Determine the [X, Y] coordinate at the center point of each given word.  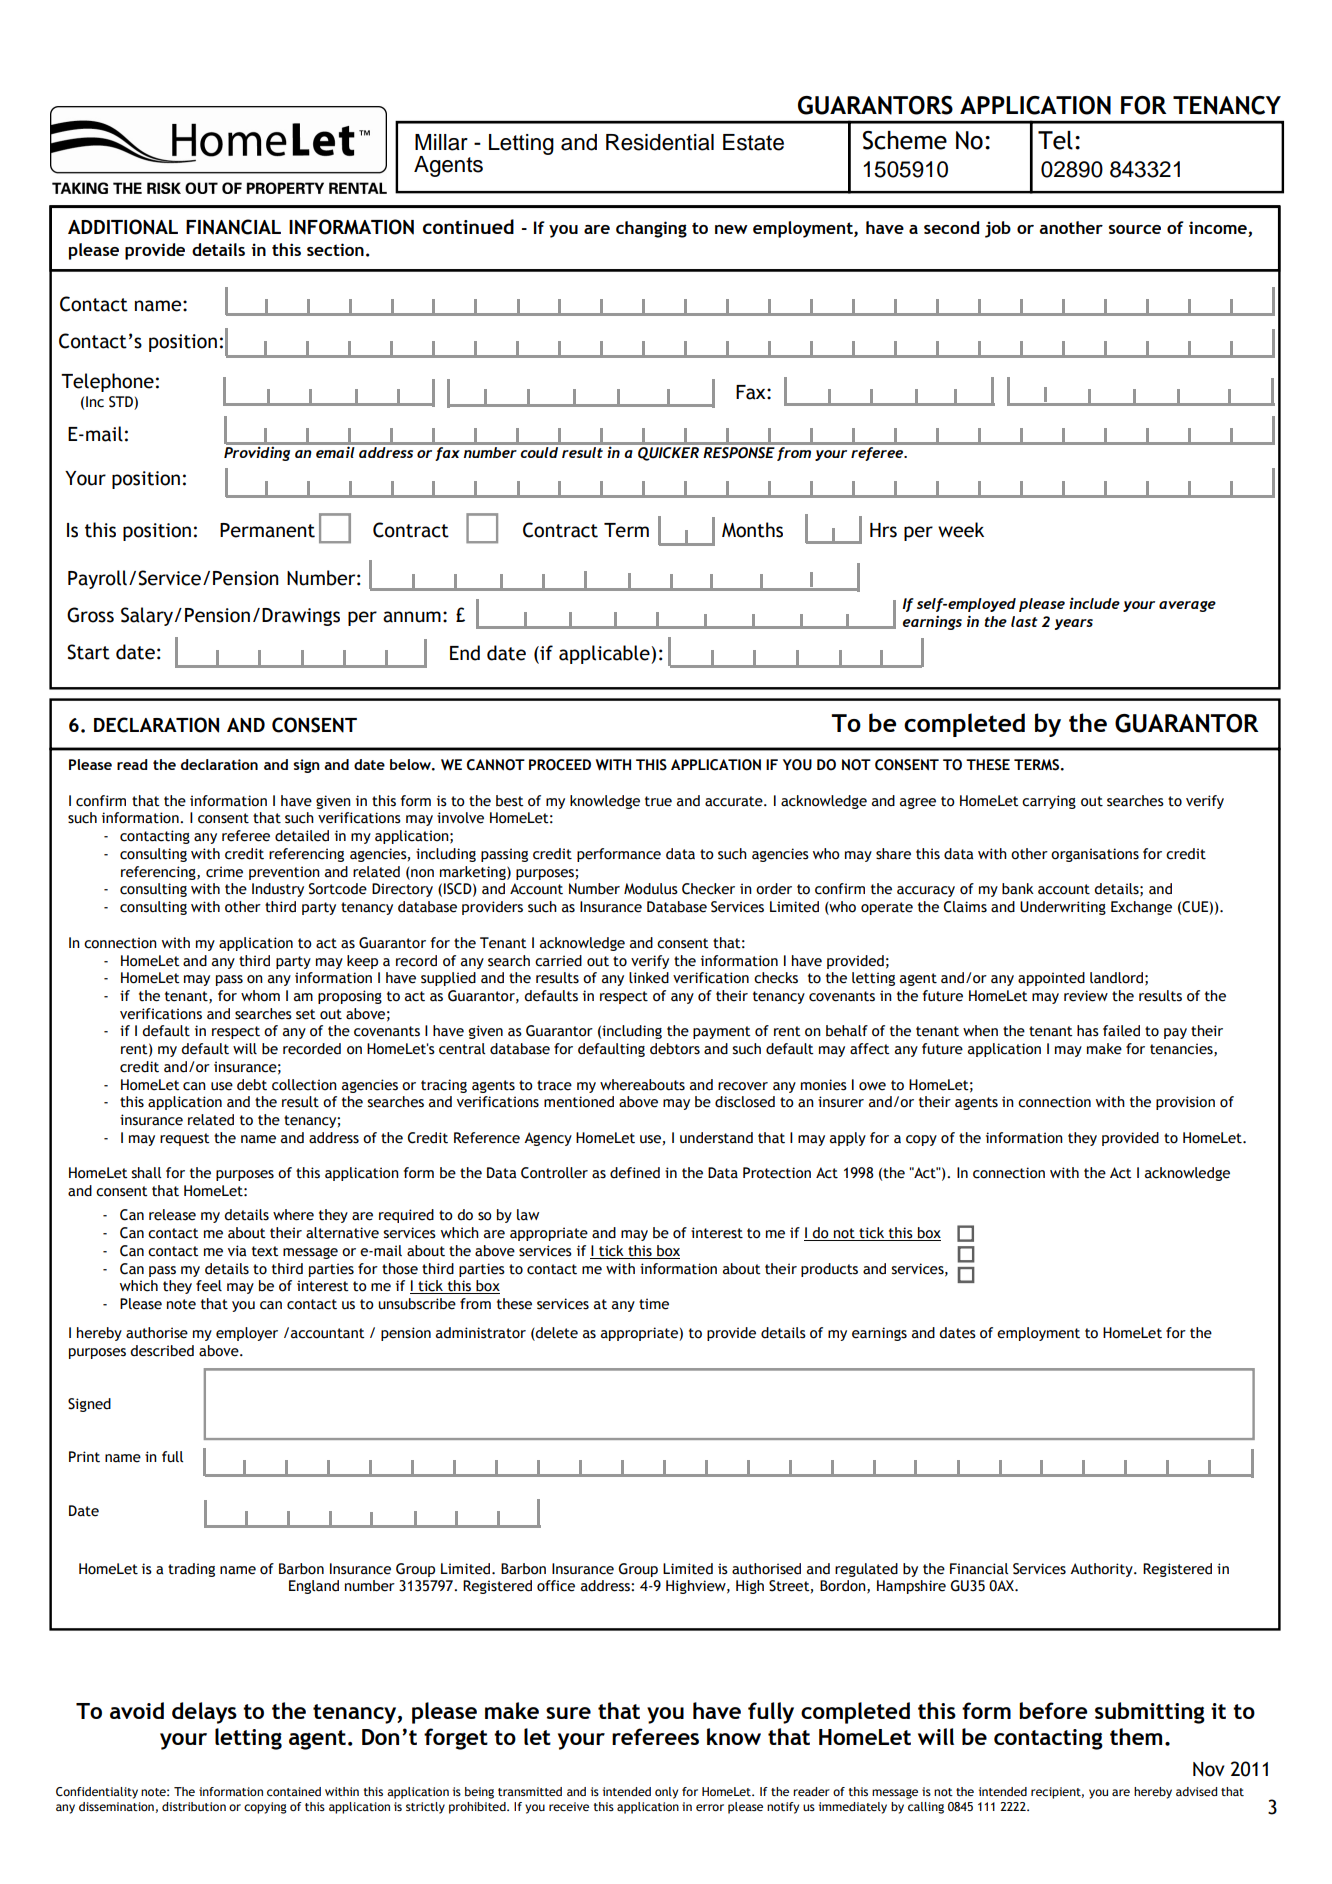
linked [649, 978]
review [1086, 996]
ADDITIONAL [123, 227]
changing [651, 229]
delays [204, 1713]
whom [260, 996]
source [1134, 229]
